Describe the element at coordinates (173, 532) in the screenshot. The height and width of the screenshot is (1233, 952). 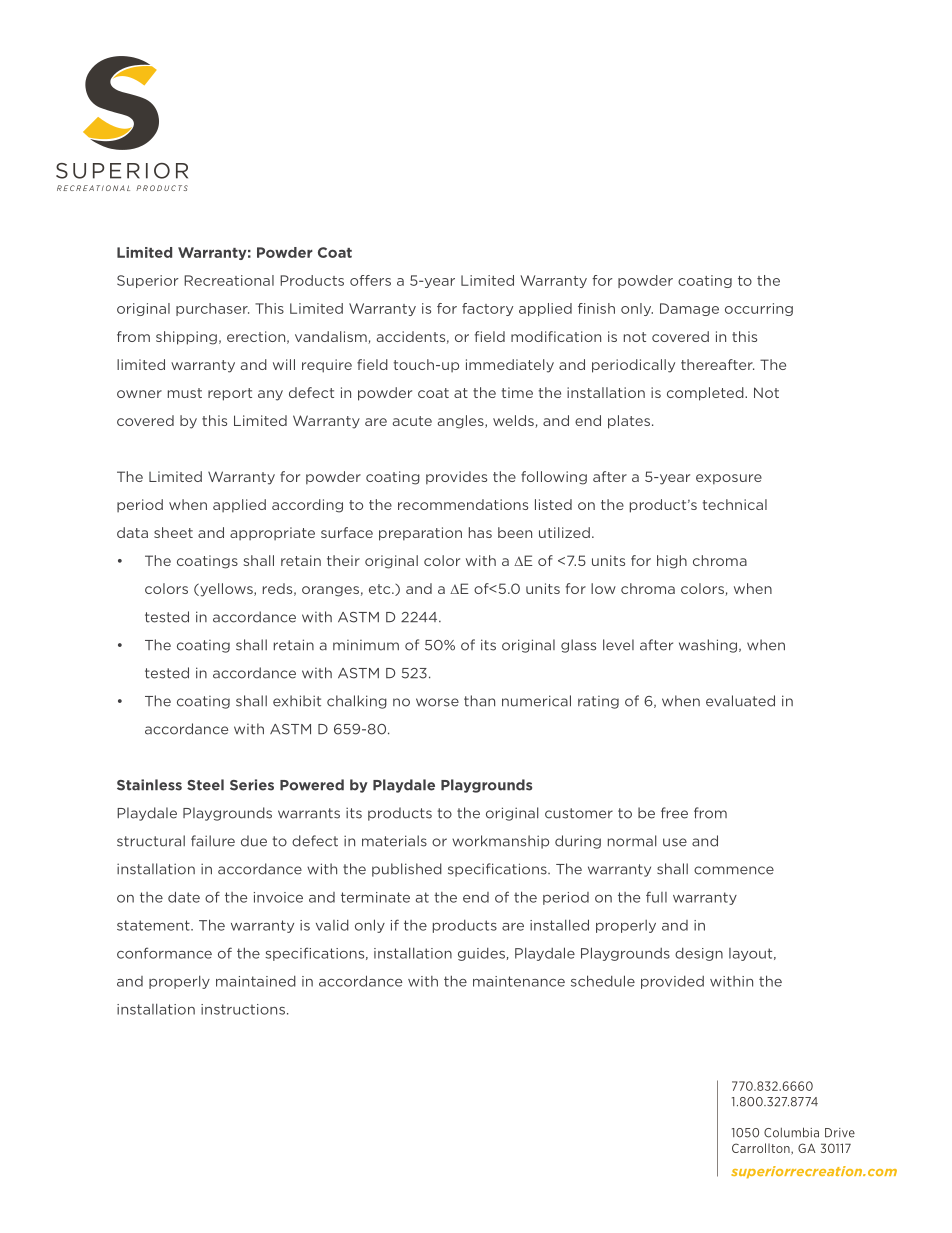
I see `sheet` at that location.
